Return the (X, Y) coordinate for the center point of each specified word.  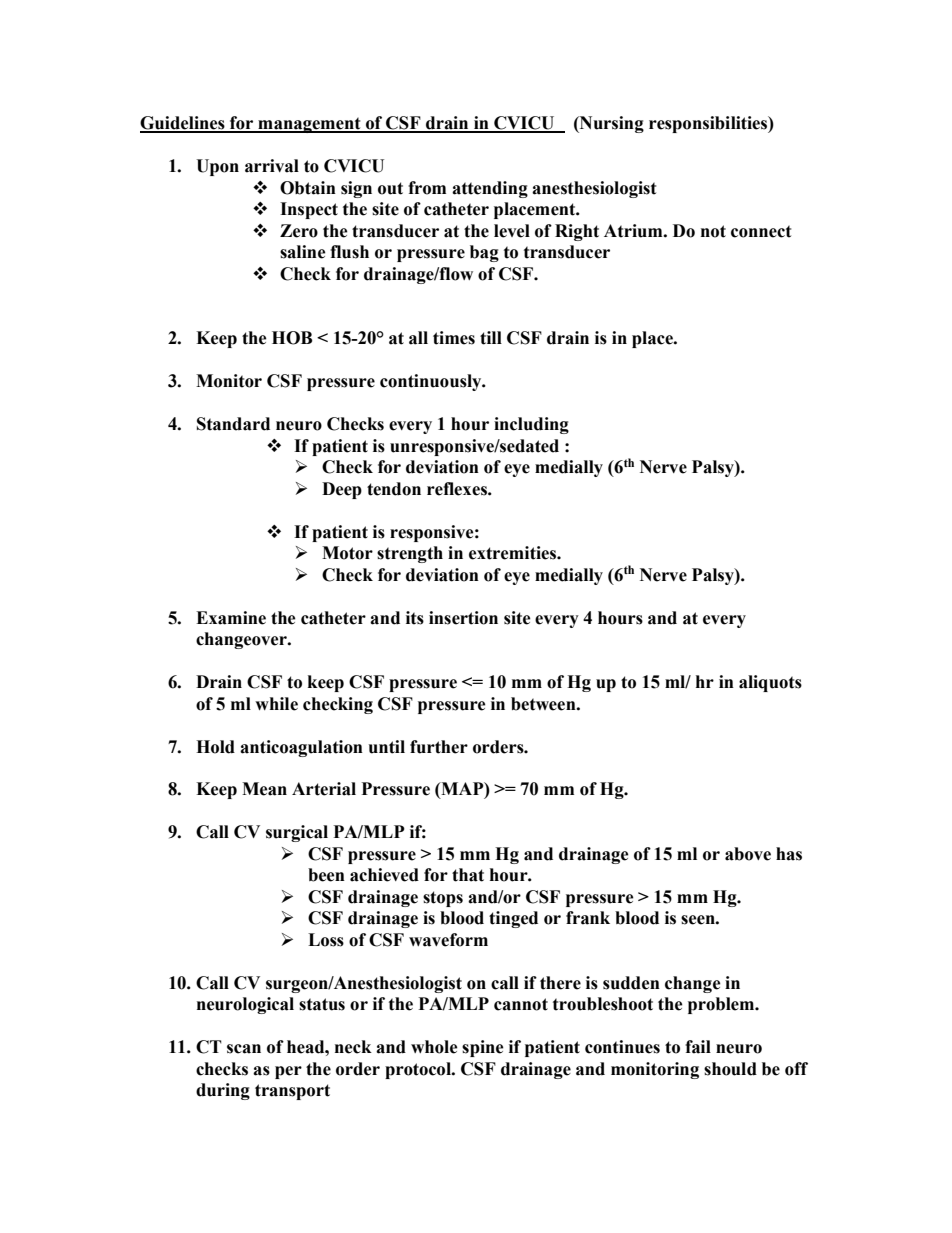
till (491, 338)
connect (761, 231)
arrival (272, 166)
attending (490, 189)
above (748, 854)
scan (244, 1049)
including (531, 425)
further (439, 747)
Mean (264, 789)
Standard (233, 424)
